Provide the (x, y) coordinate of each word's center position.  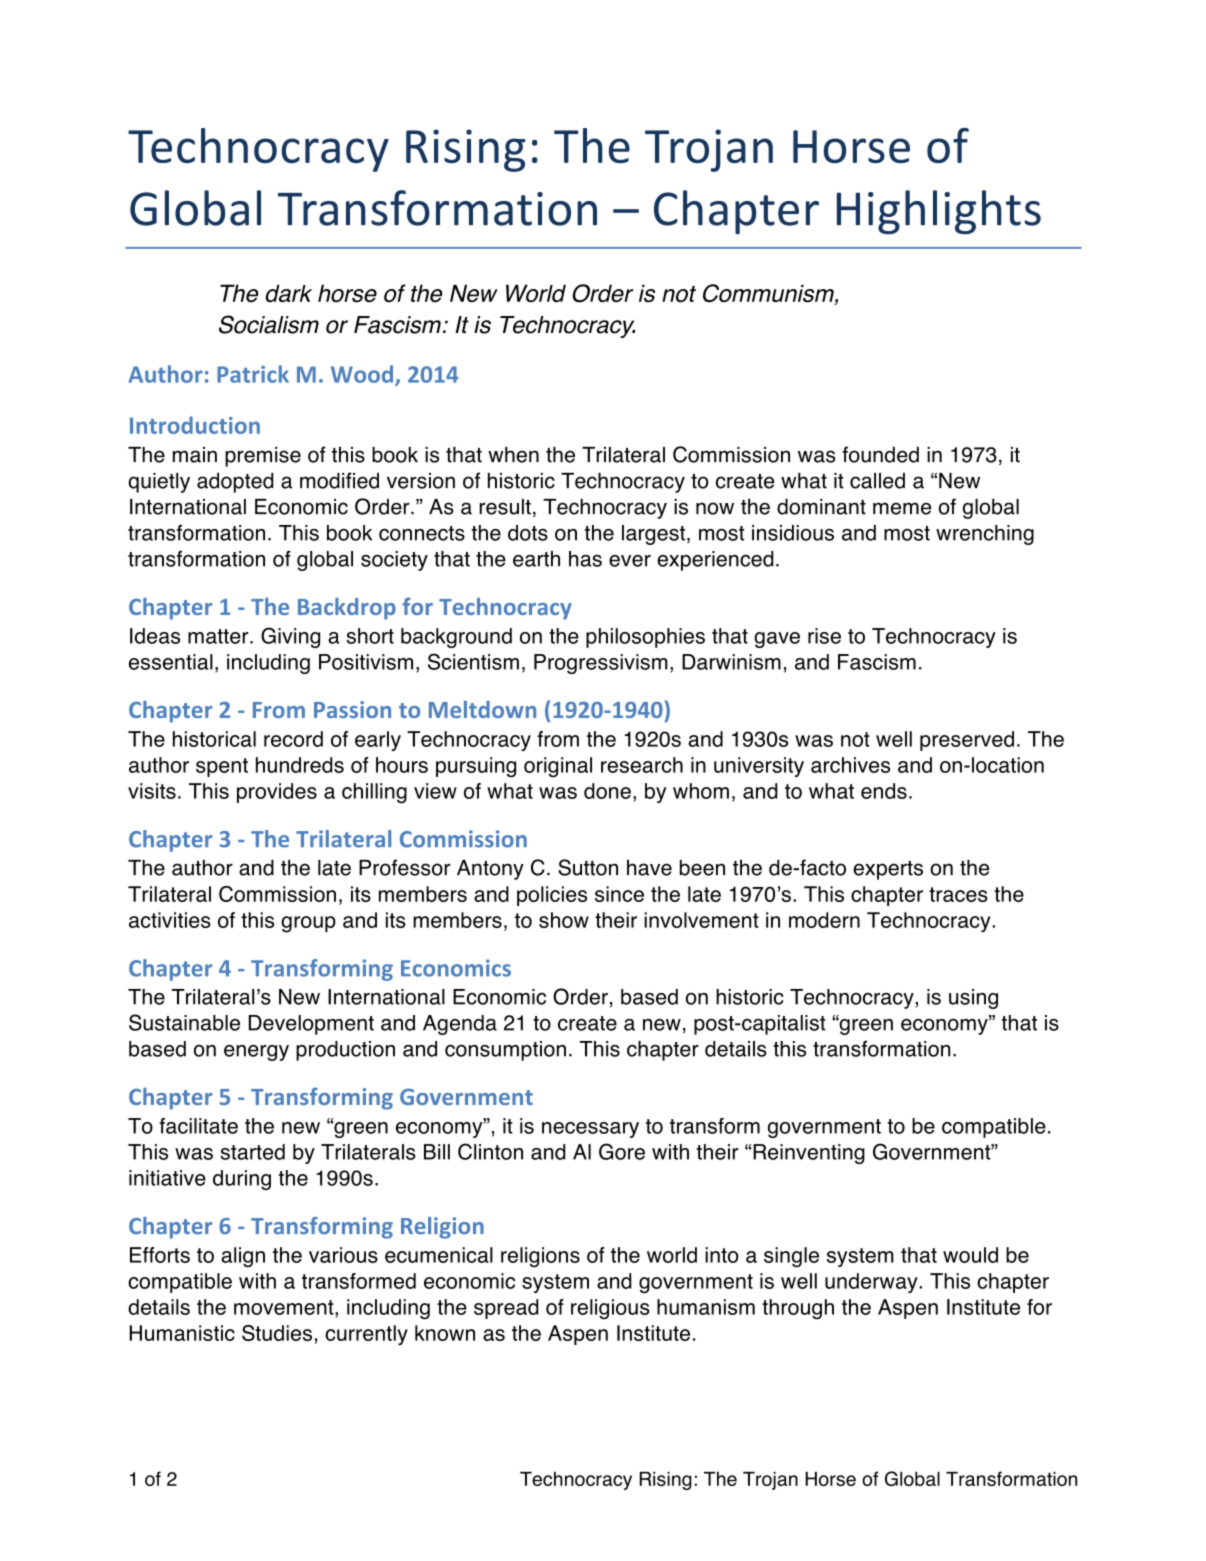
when (513, 454)
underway (871, 1283)
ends (884, 791)
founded (880, 454)
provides (277, 793)
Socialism (269, 324)
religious (610, 1309)
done (607, 791)
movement (285, 1307)
